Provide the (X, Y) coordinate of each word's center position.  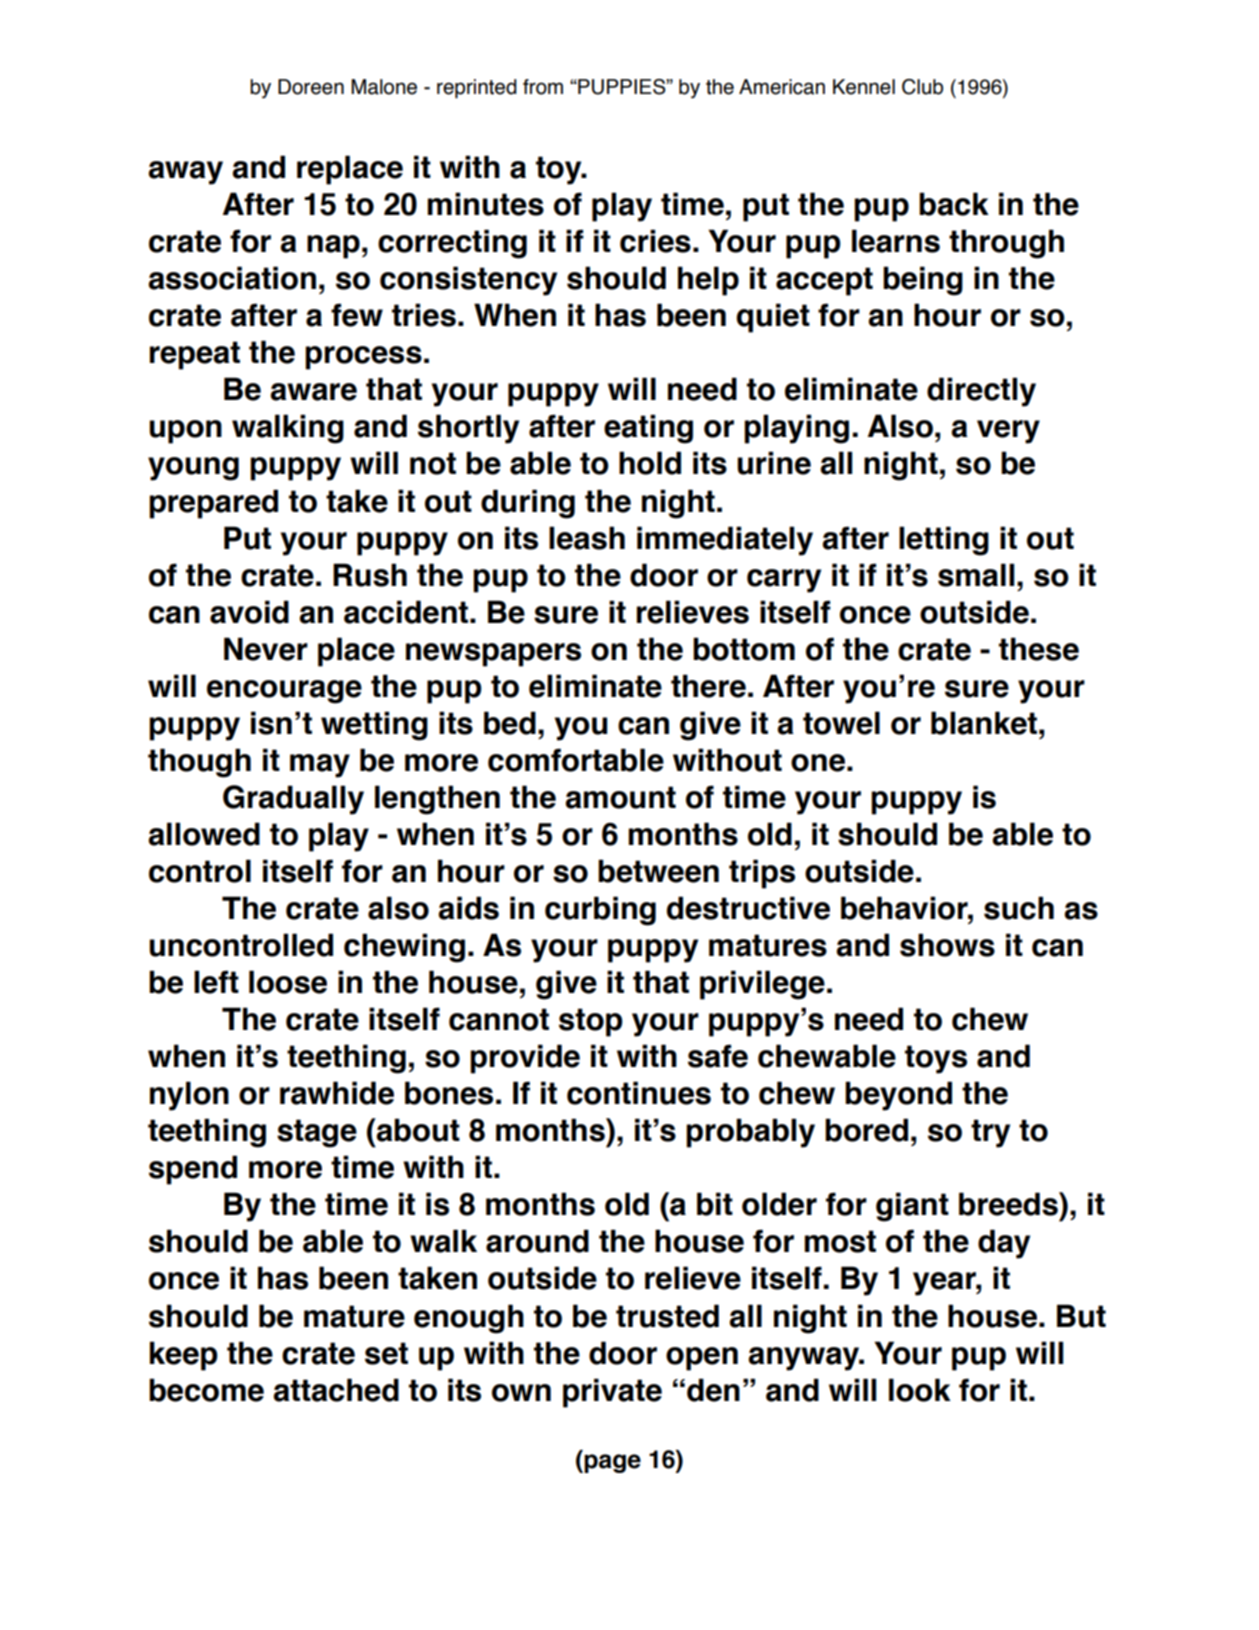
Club (922, 87)
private (612, 1393)
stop (591, 1022)
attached (336, 1390)
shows (947, 945)
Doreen (311, 87)
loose (288, 982)
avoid (249, 612)
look (920, 1390)
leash (587, 538)
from (543, 87)
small (976, 575)
